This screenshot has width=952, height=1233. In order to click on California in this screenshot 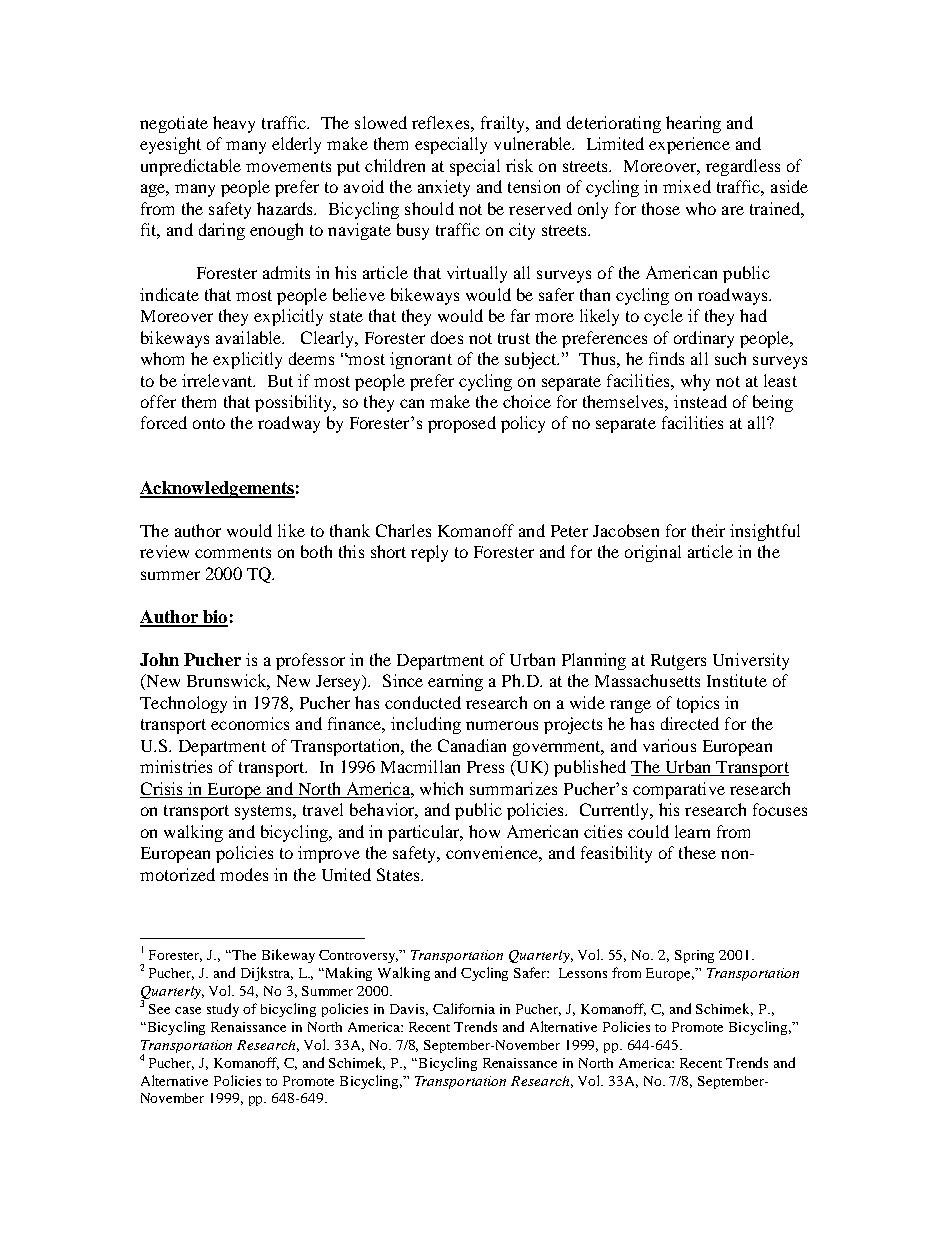, I will do `click(464, 1008)`.
